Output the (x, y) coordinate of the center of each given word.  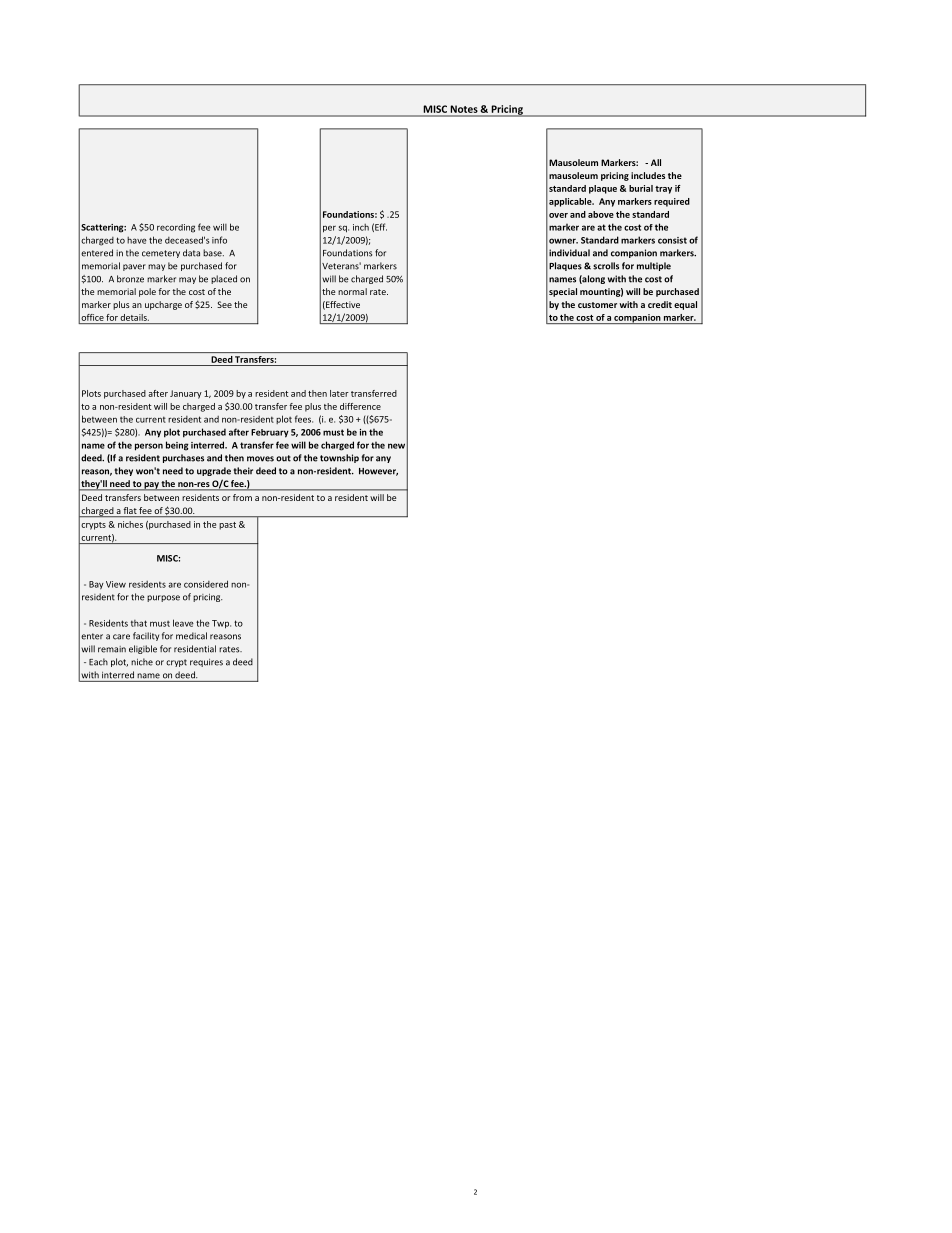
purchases (183, 458)
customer (597, 305)
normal (352, 291)
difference (360, 406)
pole (147, 292)
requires (206, 663)
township (339, 458)
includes (648, 175)
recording (176, 228)
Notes (464, 109)
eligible (143, 649)
